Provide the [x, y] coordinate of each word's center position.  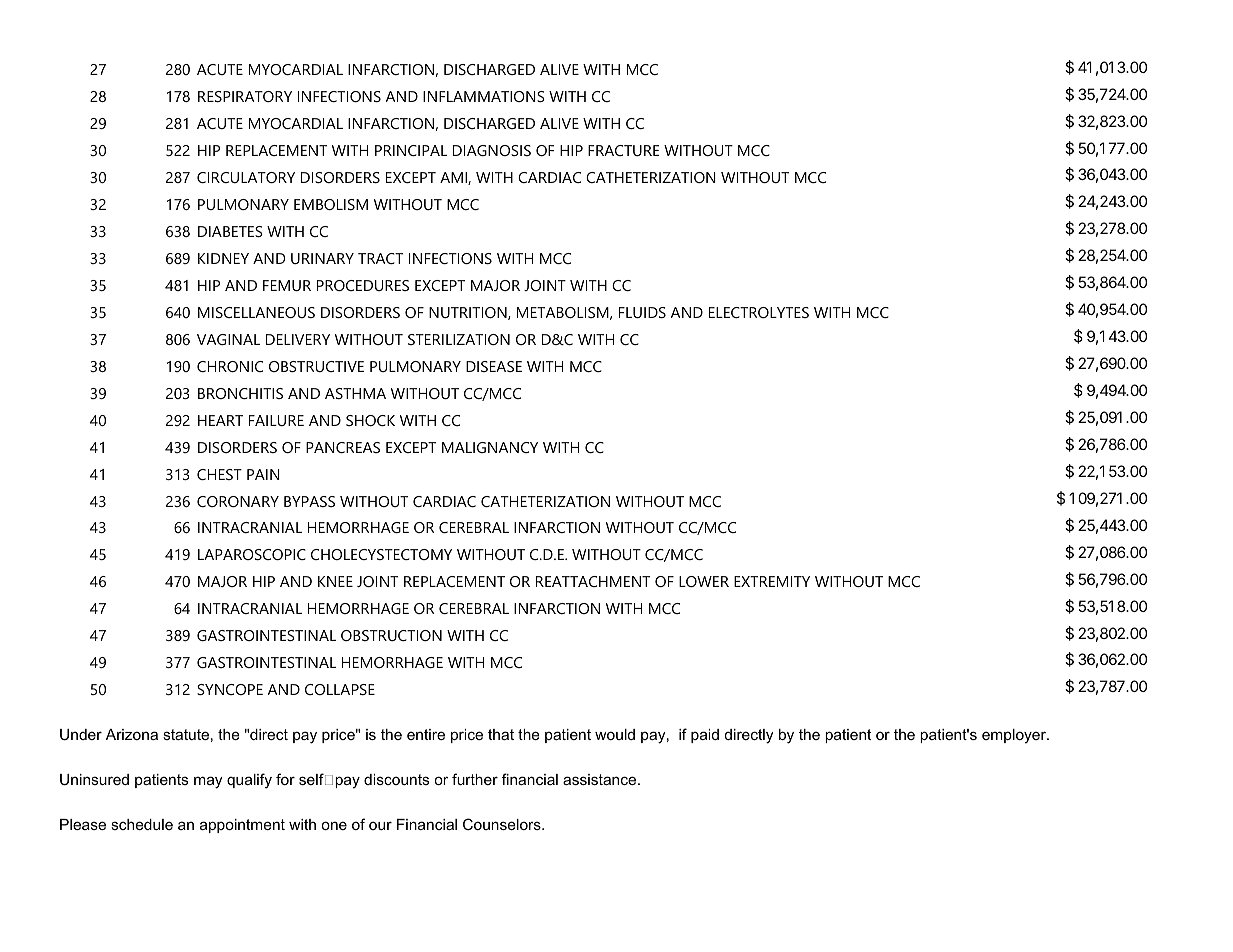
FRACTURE [624, 150]
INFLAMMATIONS [484, 96]
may [208, 782]
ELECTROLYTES [759, 312]
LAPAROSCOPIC [252, 554]
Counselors [503, 824]
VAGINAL [228, 339]
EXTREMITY [772, 581]
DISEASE [494, 366]
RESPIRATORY [245, 96]
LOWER [704, 581]
